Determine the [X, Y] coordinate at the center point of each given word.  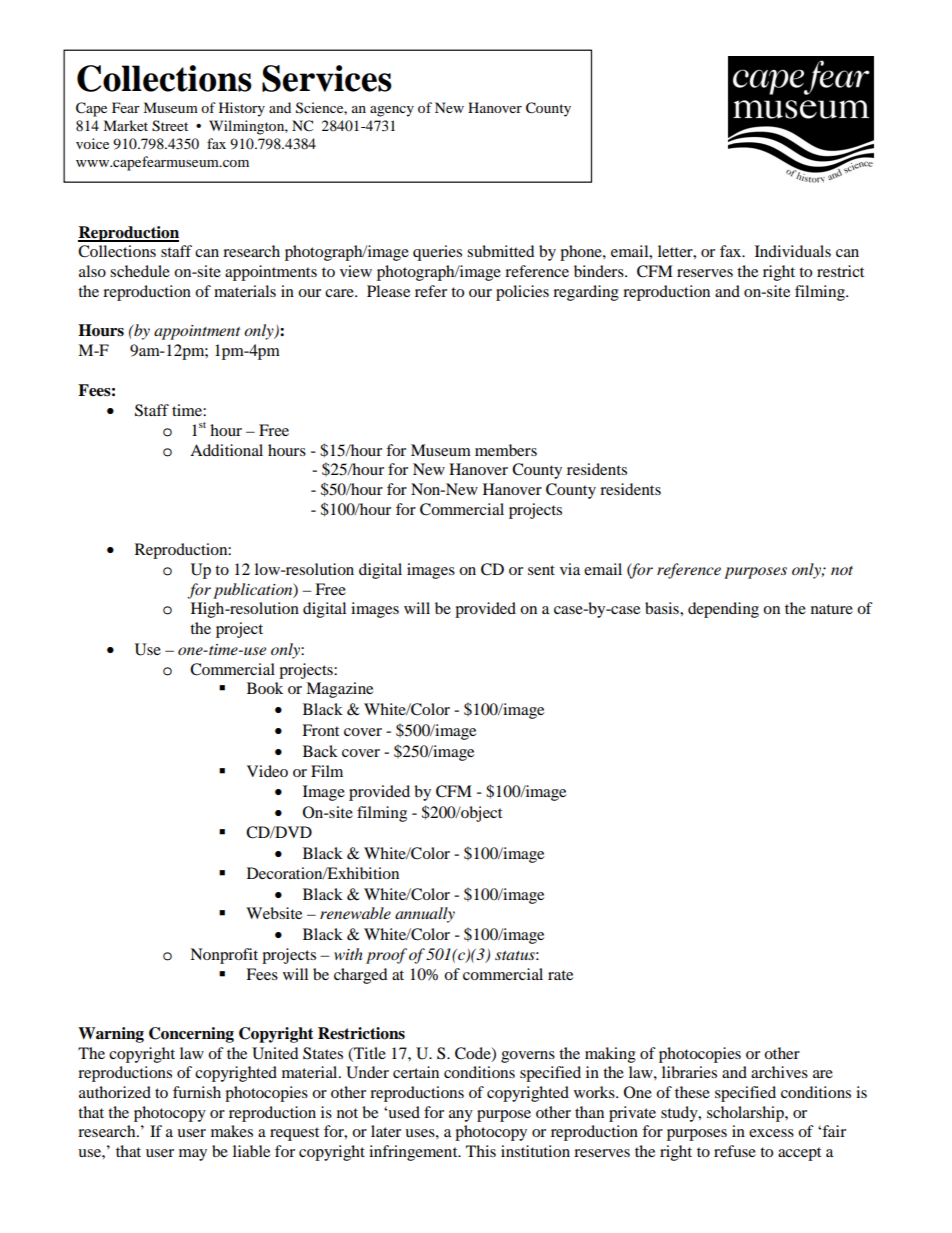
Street [170, 126]
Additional [226, 450]
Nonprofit [224, 956]
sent [541, 570]
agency [392, 111]
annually [425, 915]
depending [723, 610]
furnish [197, 1092]
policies [522, 293]
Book [265, 688]
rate [560, 975]
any [461, 1116]
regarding [586, 293]
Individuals [793, 251]
